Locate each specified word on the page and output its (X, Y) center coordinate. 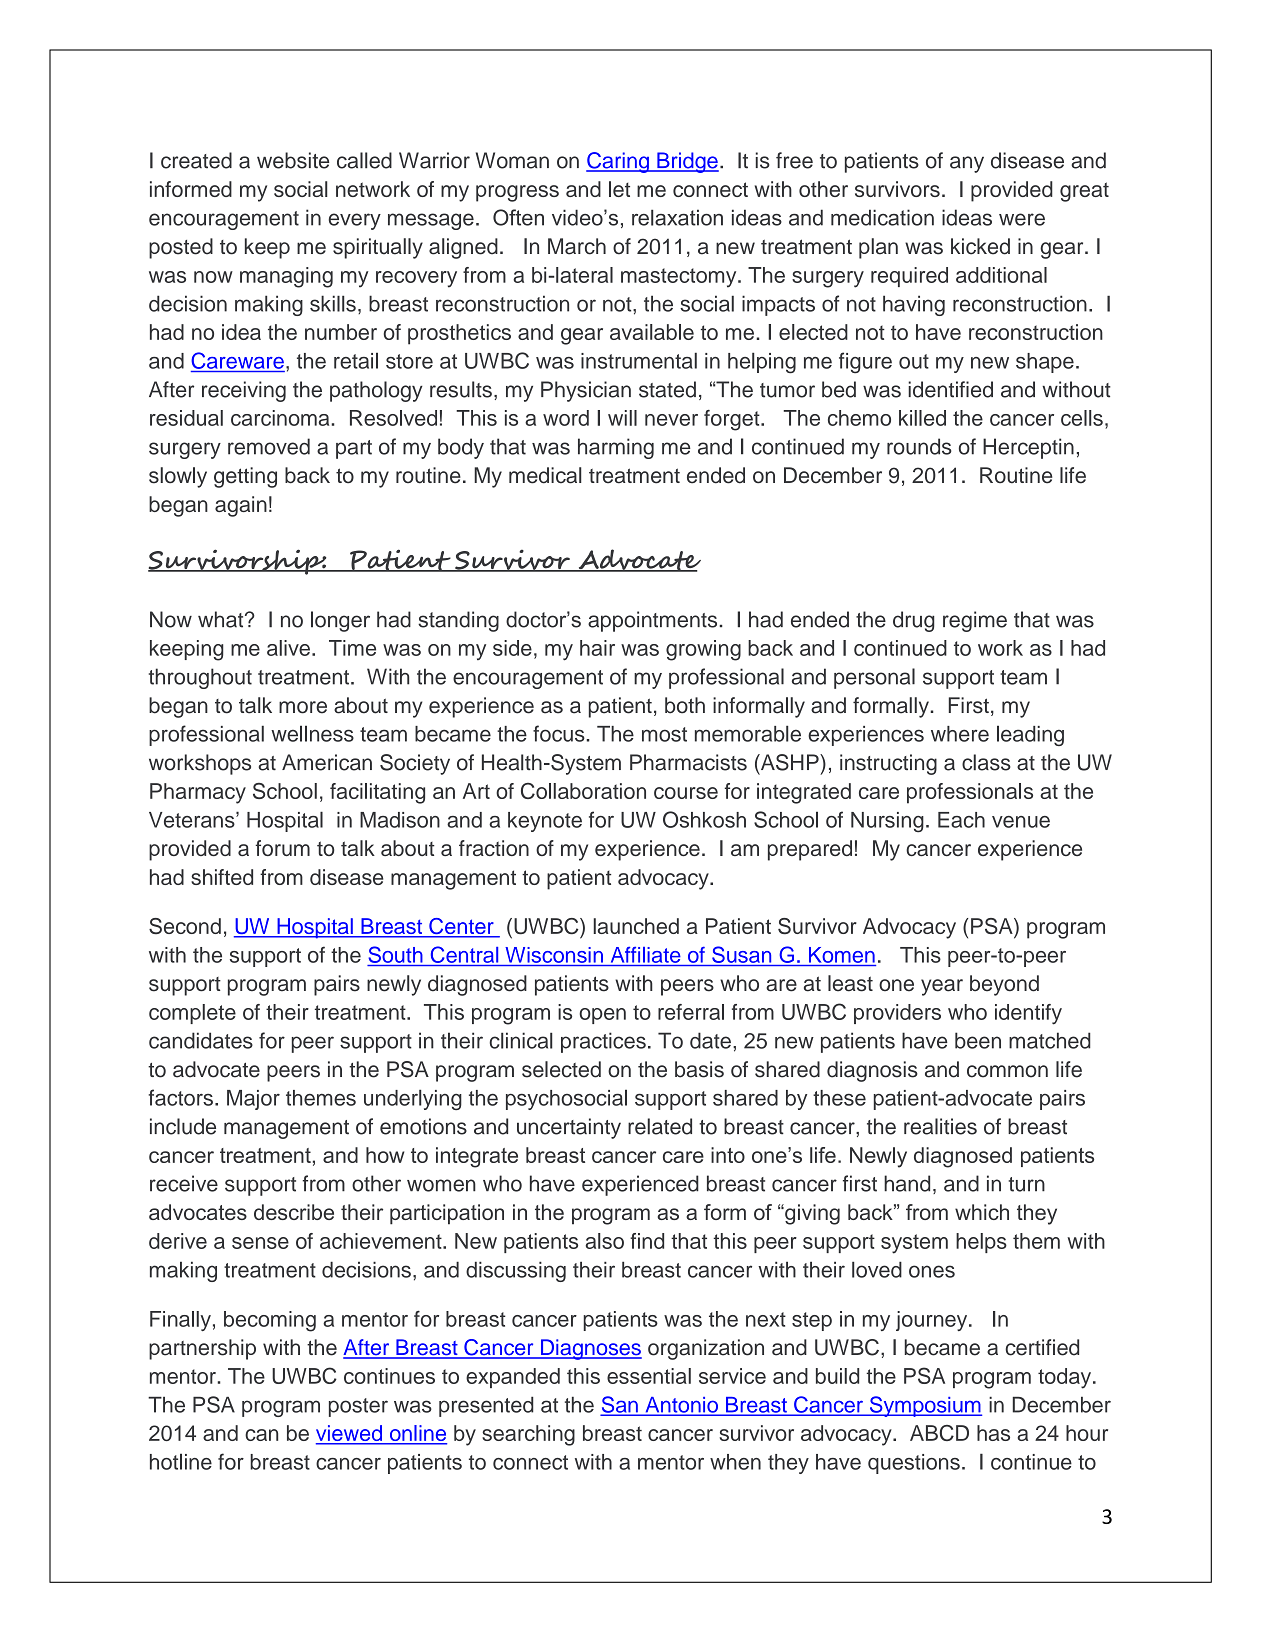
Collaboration (583, 791)
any (967, 164)
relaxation (677, 217)
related (660, 1126)
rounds (919, 446)
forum (282, 848)
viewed (350, 1434)
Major (253, 1100)
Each (961, 820)
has (993, 1433)
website (293, 160)
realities (940, 1126)
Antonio (681, 1406)
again (241, 506)
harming (616, 448)
